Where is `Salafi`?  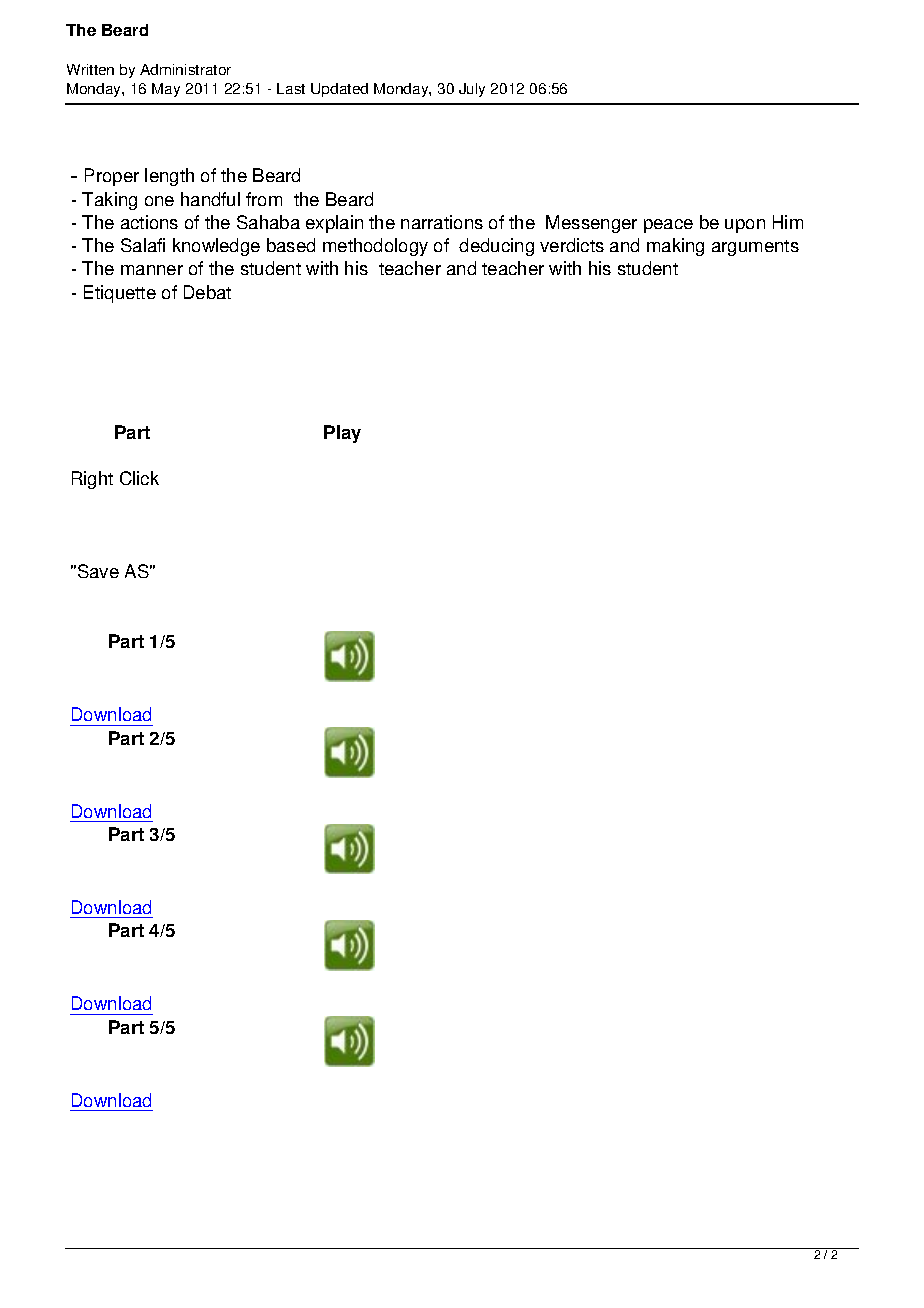
Salafi is located at coordinates (143, 245).
